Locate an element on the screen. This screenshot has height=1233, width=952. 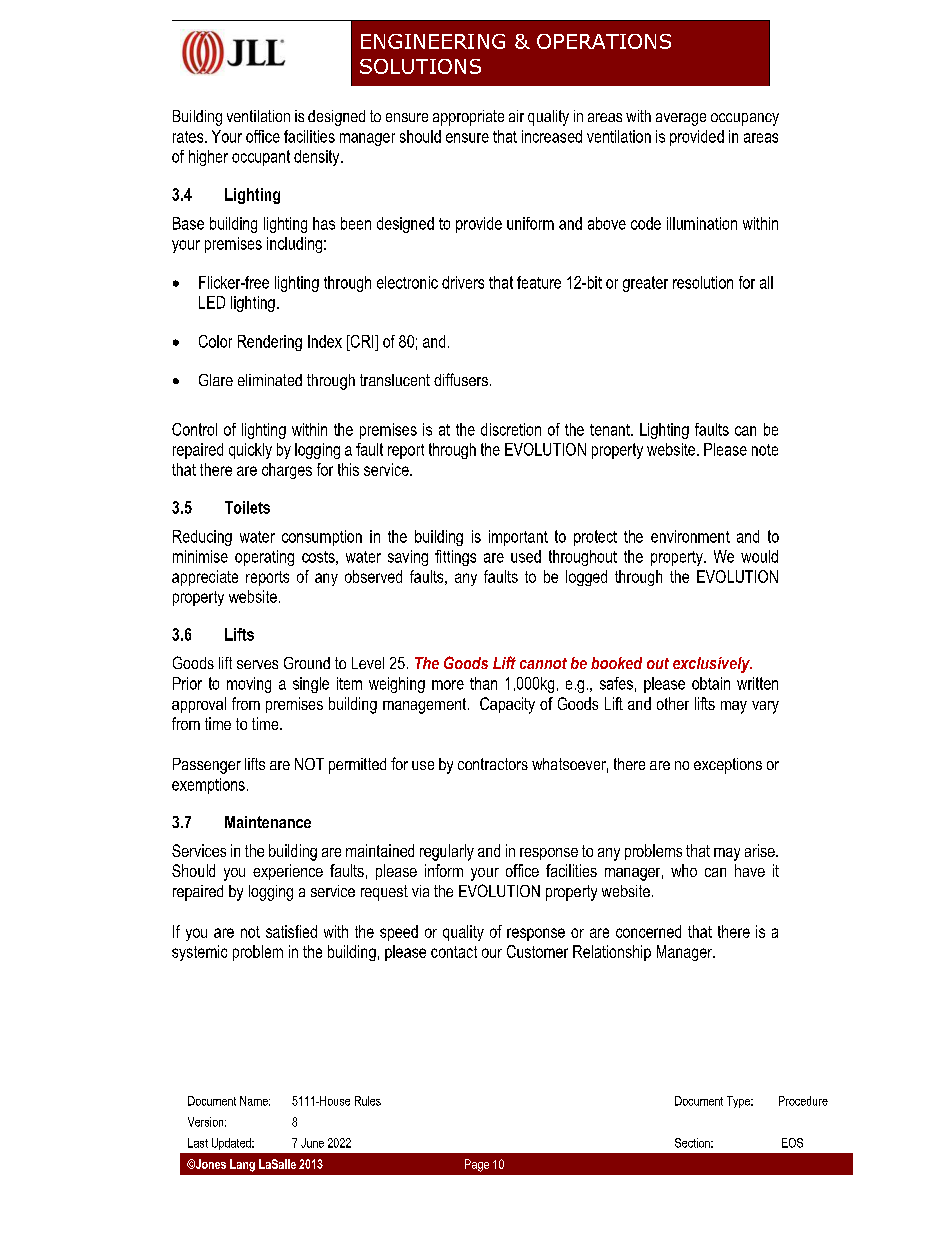
occupant is located at coordinates (261, 158).
